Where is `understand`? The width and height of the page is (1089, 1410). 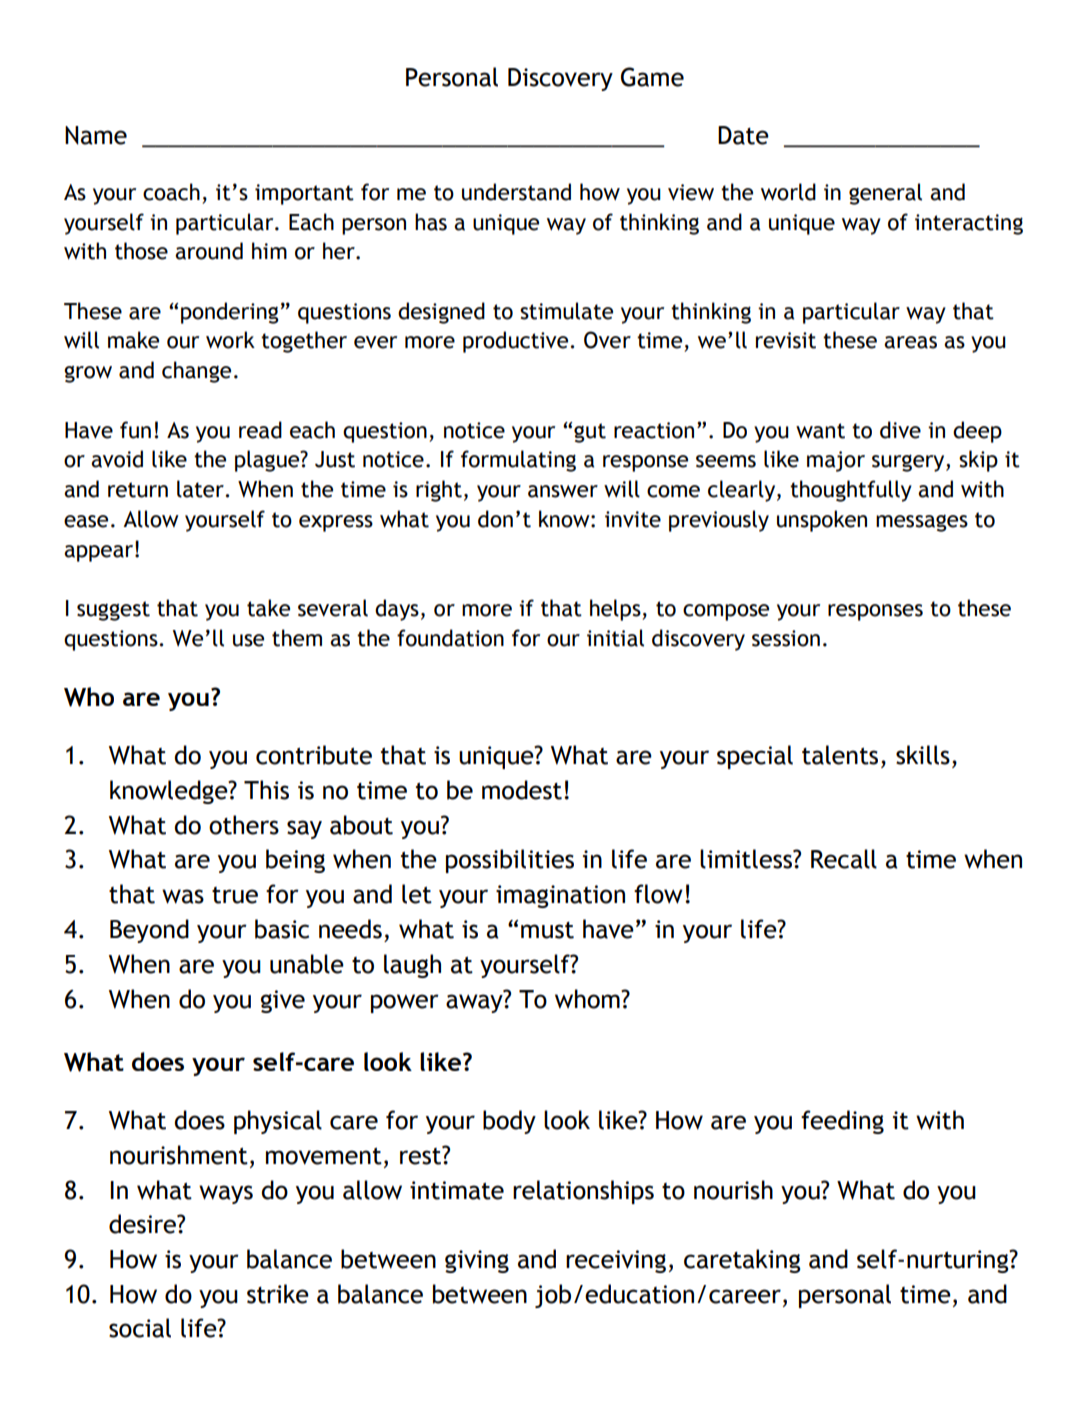 understand is located at coordinates (516, 192).
